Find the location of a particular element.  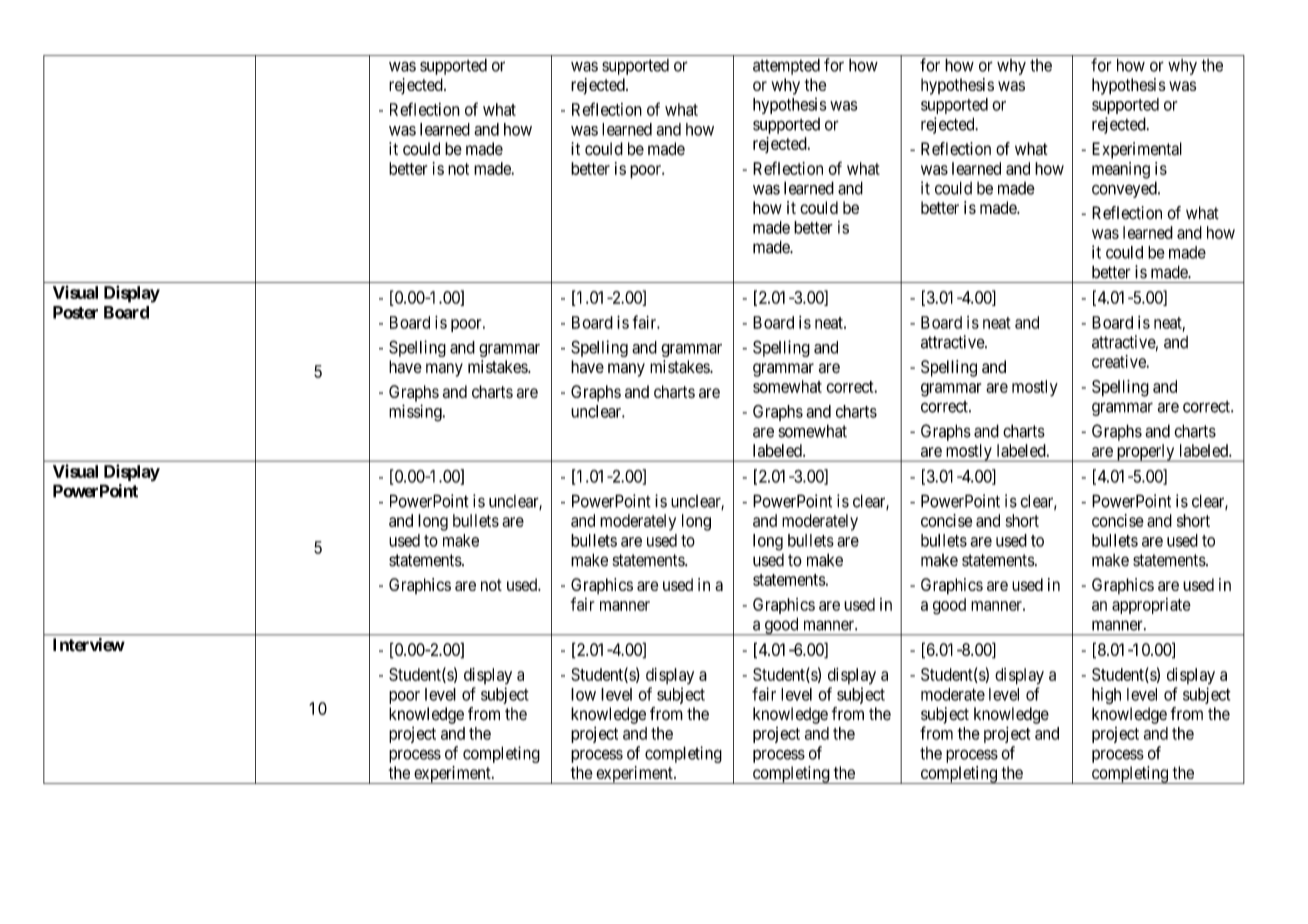

properly is located at coordinates (1145, 453).
